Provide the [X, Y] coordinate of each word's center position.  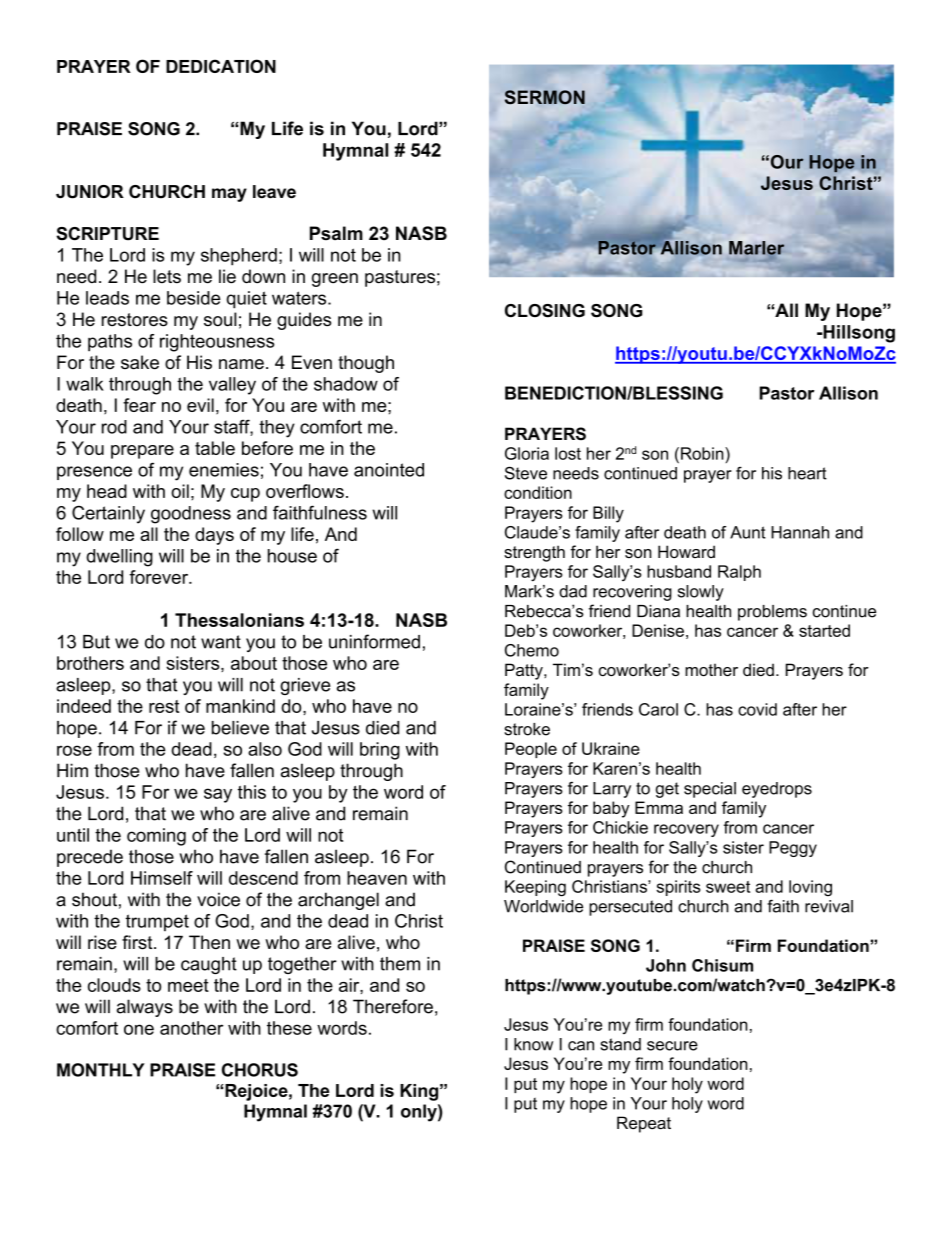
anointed [389, 470]
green [335, 280]
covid [757, 709]
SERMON [545, 97]
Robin [703, 453]
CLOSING [545, 311]
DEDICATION [221, 66]
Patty [525, 671]
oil [180, 491]
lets [167, 276]
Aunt [748, 532]
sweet [728, 887]
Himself [162, 878]
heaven [377, 878]
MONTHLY [101, 1070]
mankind [240, 706]
